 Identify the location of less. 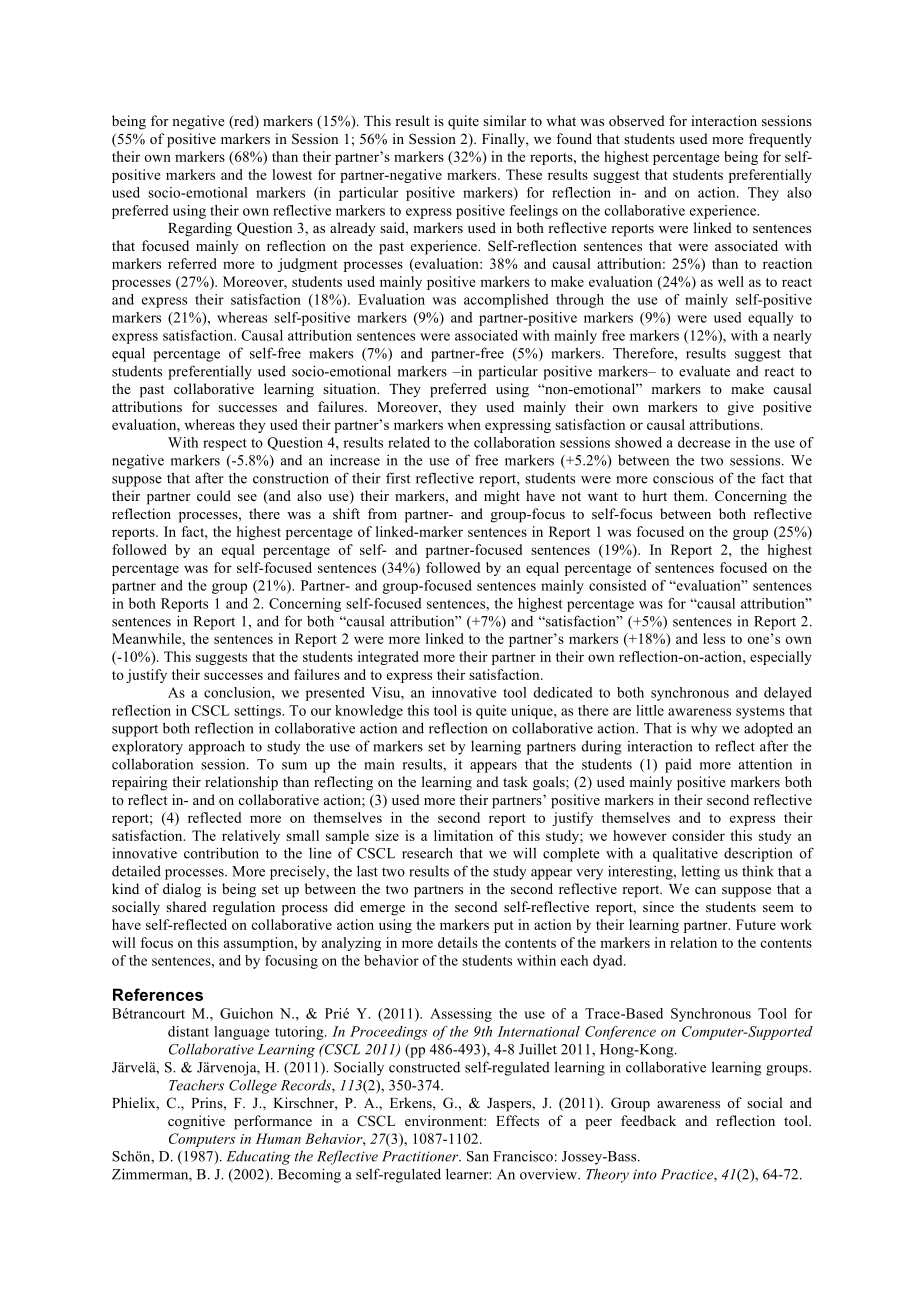
(714, 638).
